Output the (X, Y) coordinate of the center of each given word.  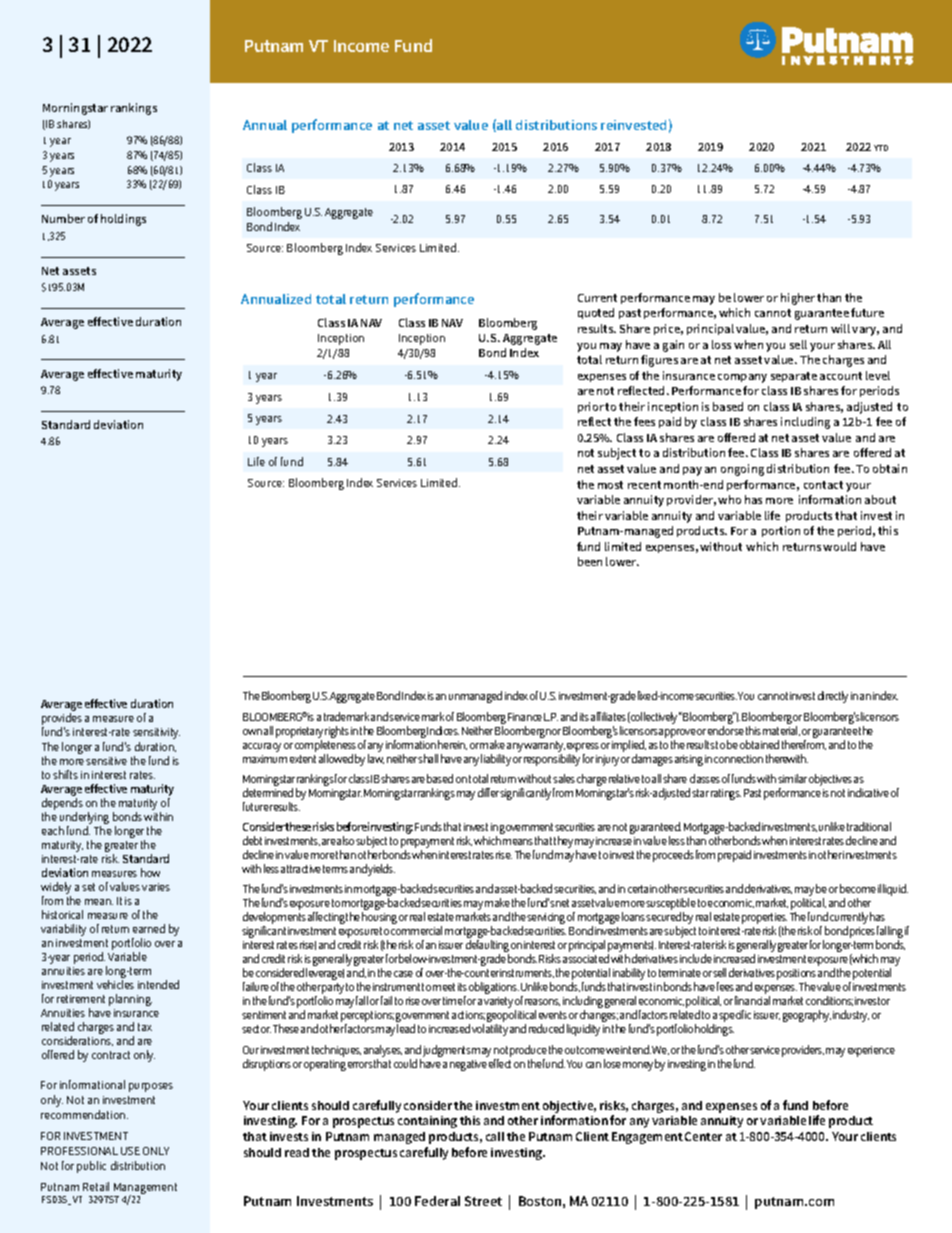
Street (483, 1201)
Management (144, 1190)
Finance (525, 717)
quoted (596, 313)
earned (149, 928)
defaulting (487, 947)
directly (833, 697)
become (858, 888)
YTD (881, 148)
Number (63, 218)
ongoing (742, 470)
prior (591, 407)
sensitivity (156, 733)
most (610, 485)
